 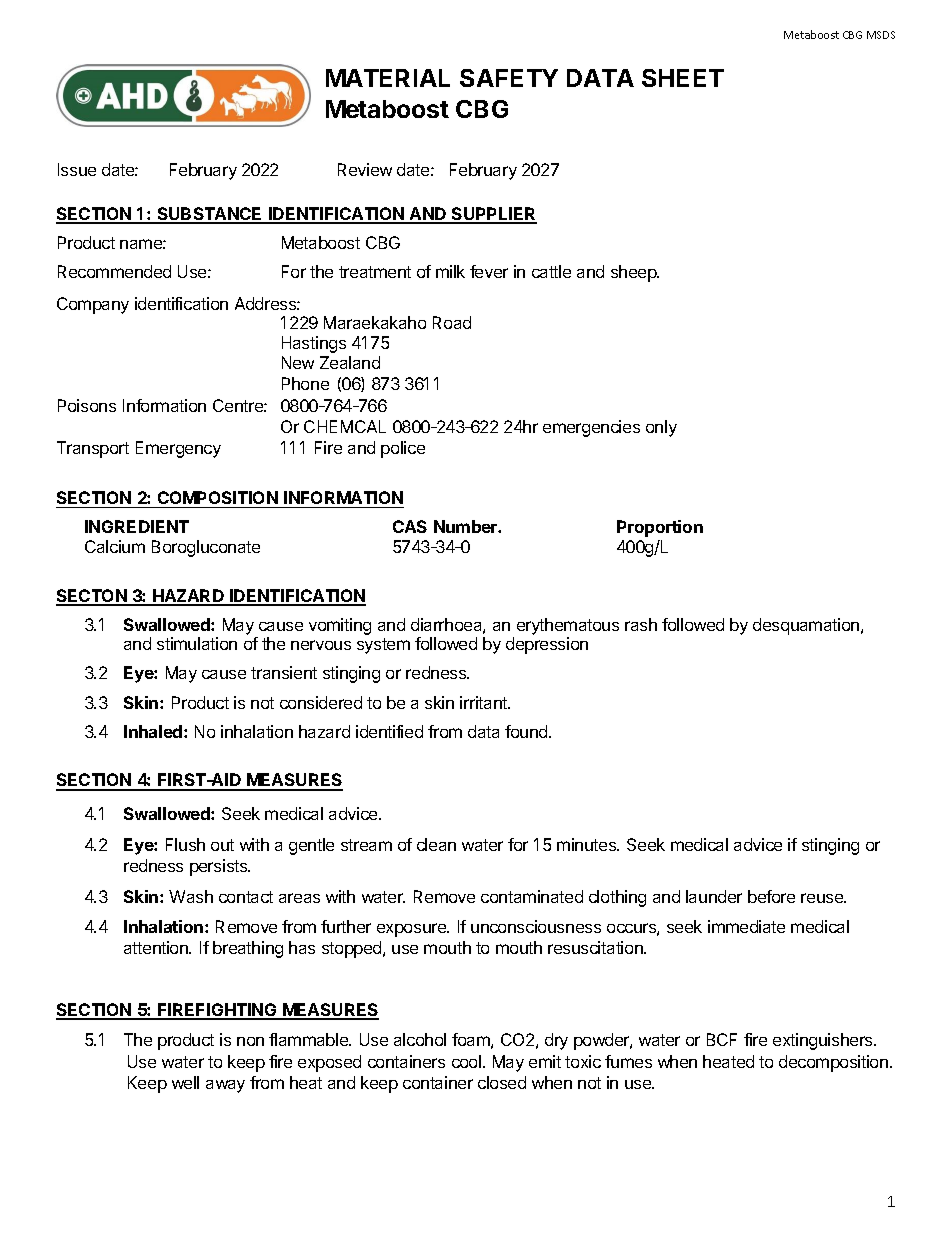 What do you see at coordinates (484, 702) in the screenshot?
I see `irritant` at bounding box center [484, 702].
